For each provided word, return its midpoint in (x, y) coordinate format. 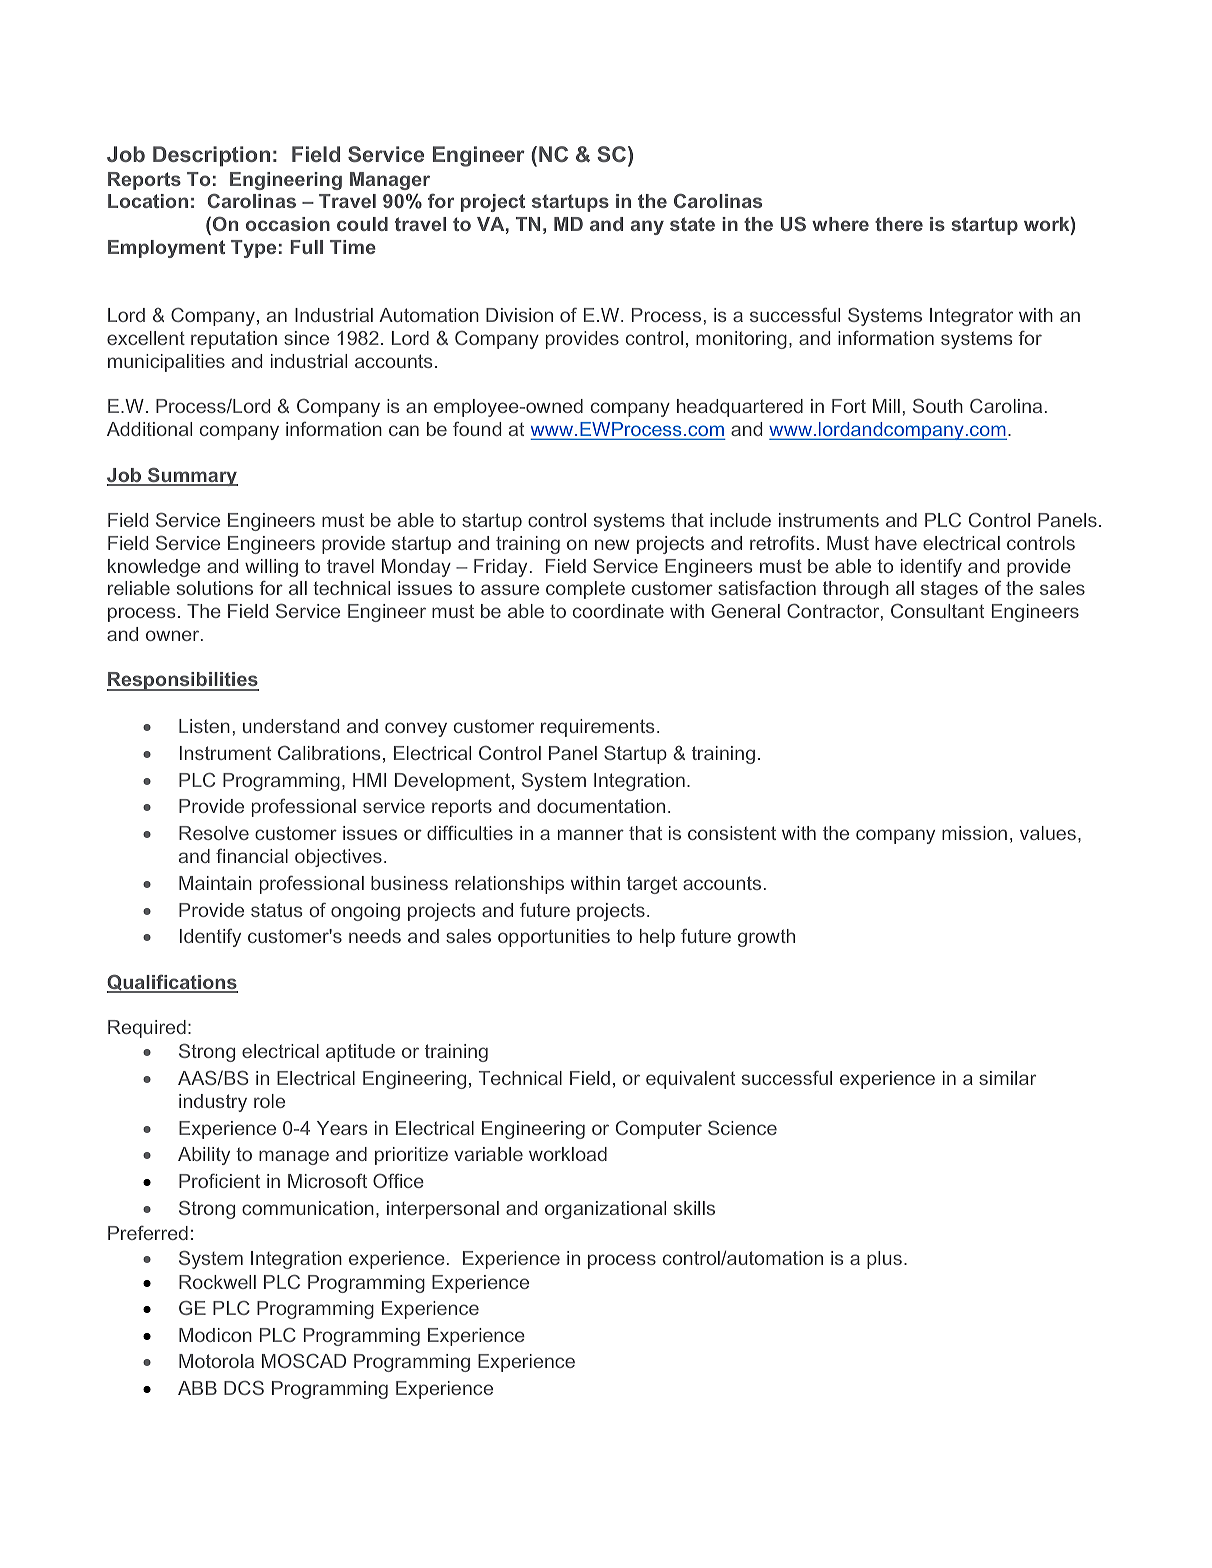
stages (949, 590)
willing (271, 568)
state (692, 224)
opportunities (554, 938)
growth (766, 938)
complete (585, 590)
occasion (288, 224)
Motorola (216, 1361)
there (899, 224)
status (276, 910)
